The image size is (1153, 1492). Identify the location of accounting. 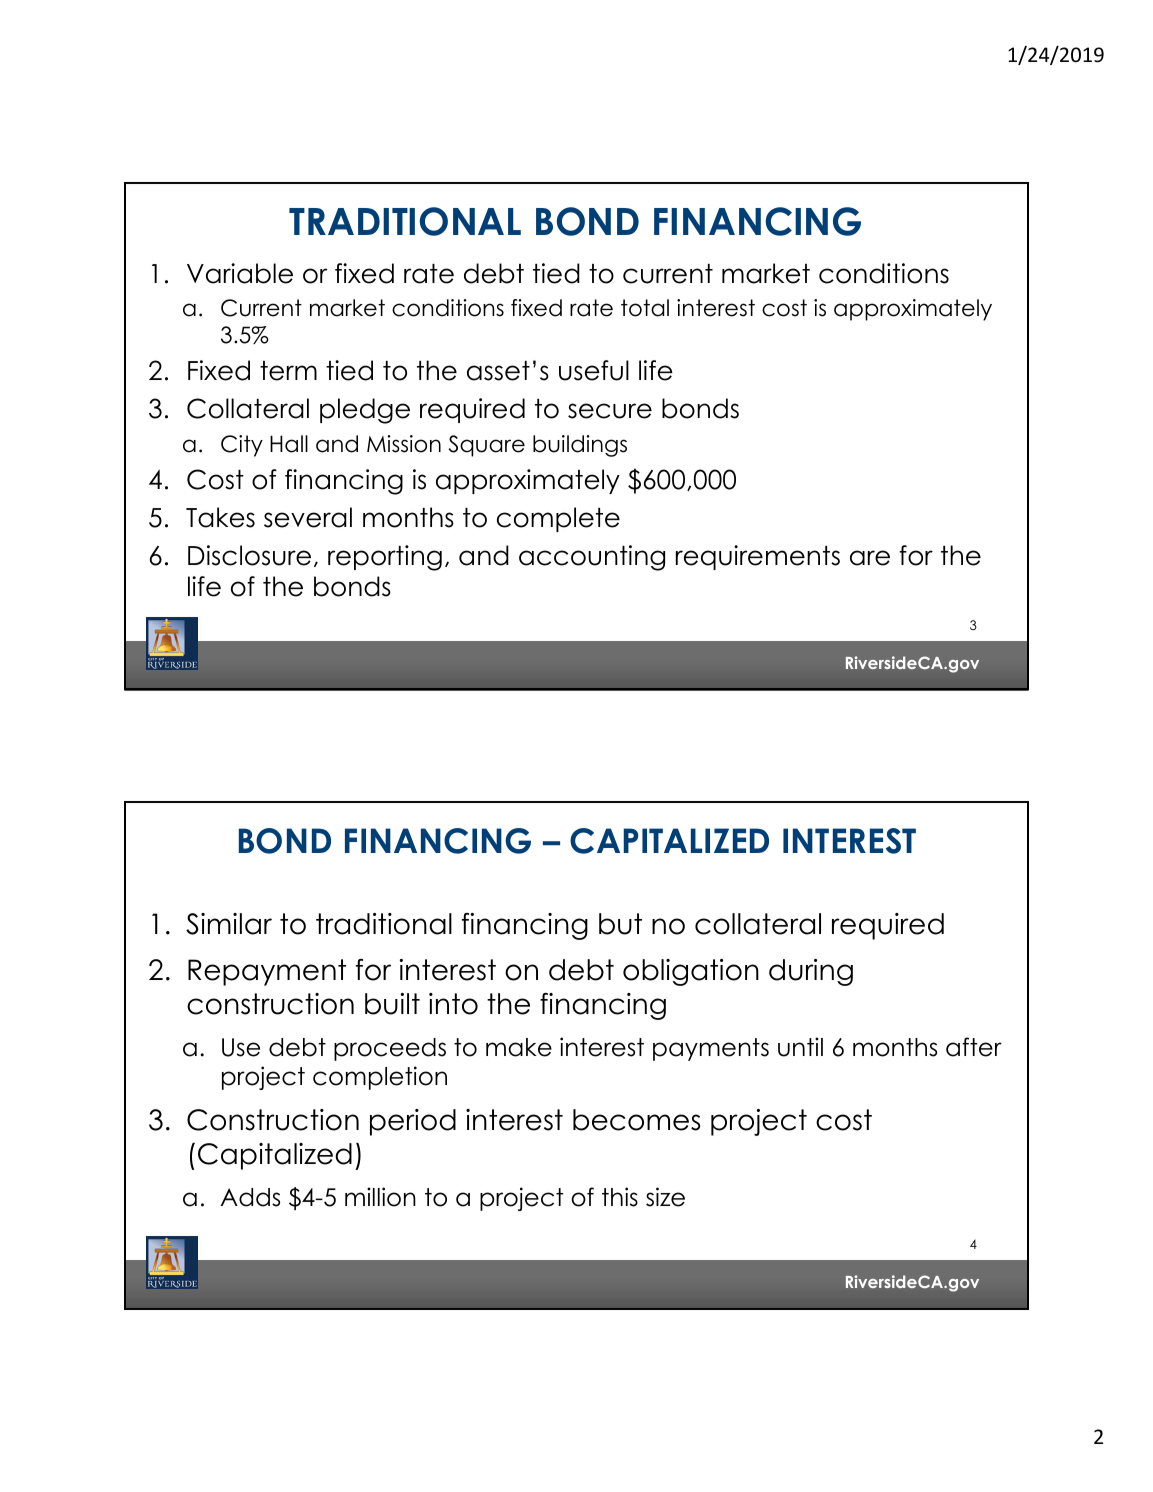
(592, 558).
